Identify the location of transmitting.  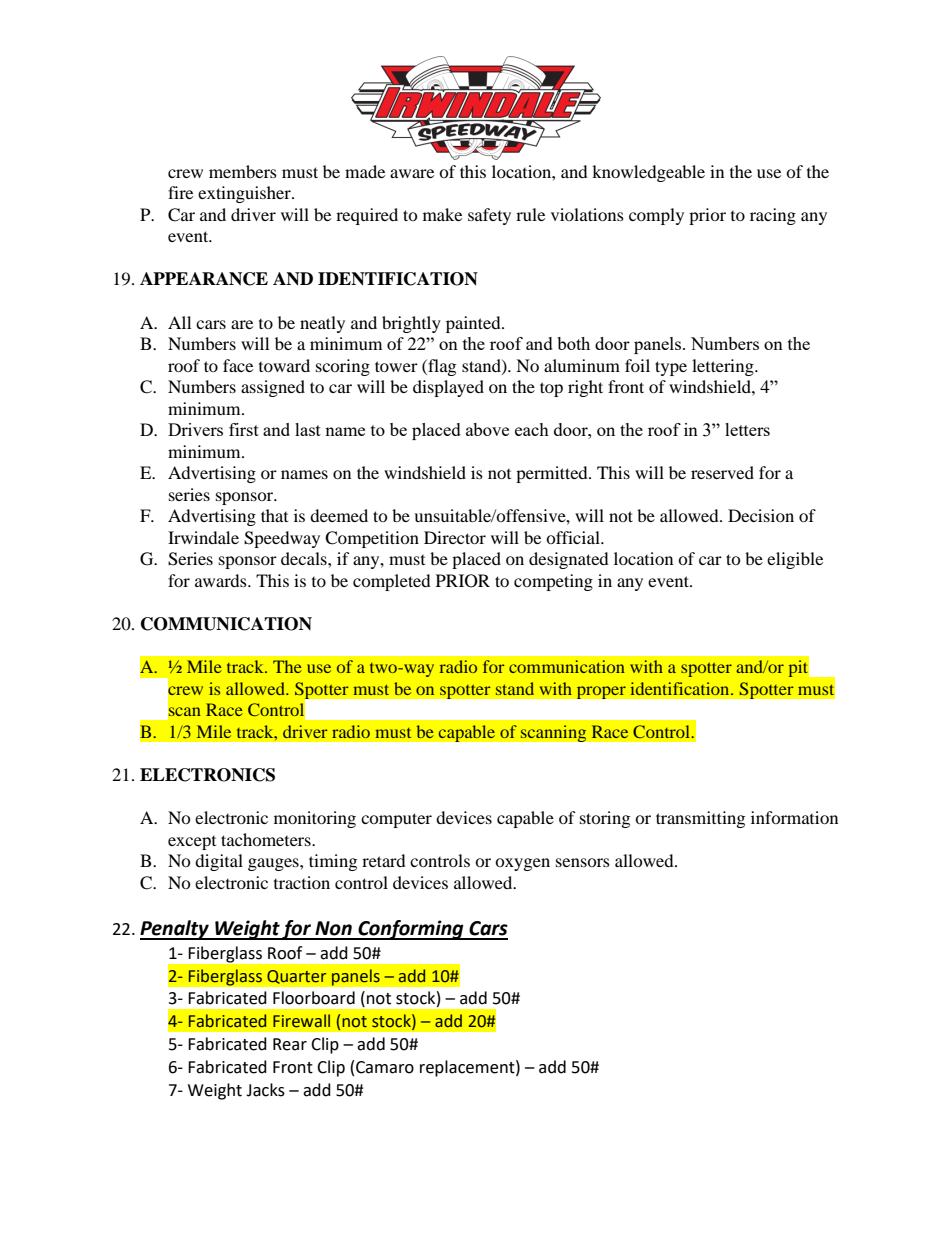
(700, 819).
